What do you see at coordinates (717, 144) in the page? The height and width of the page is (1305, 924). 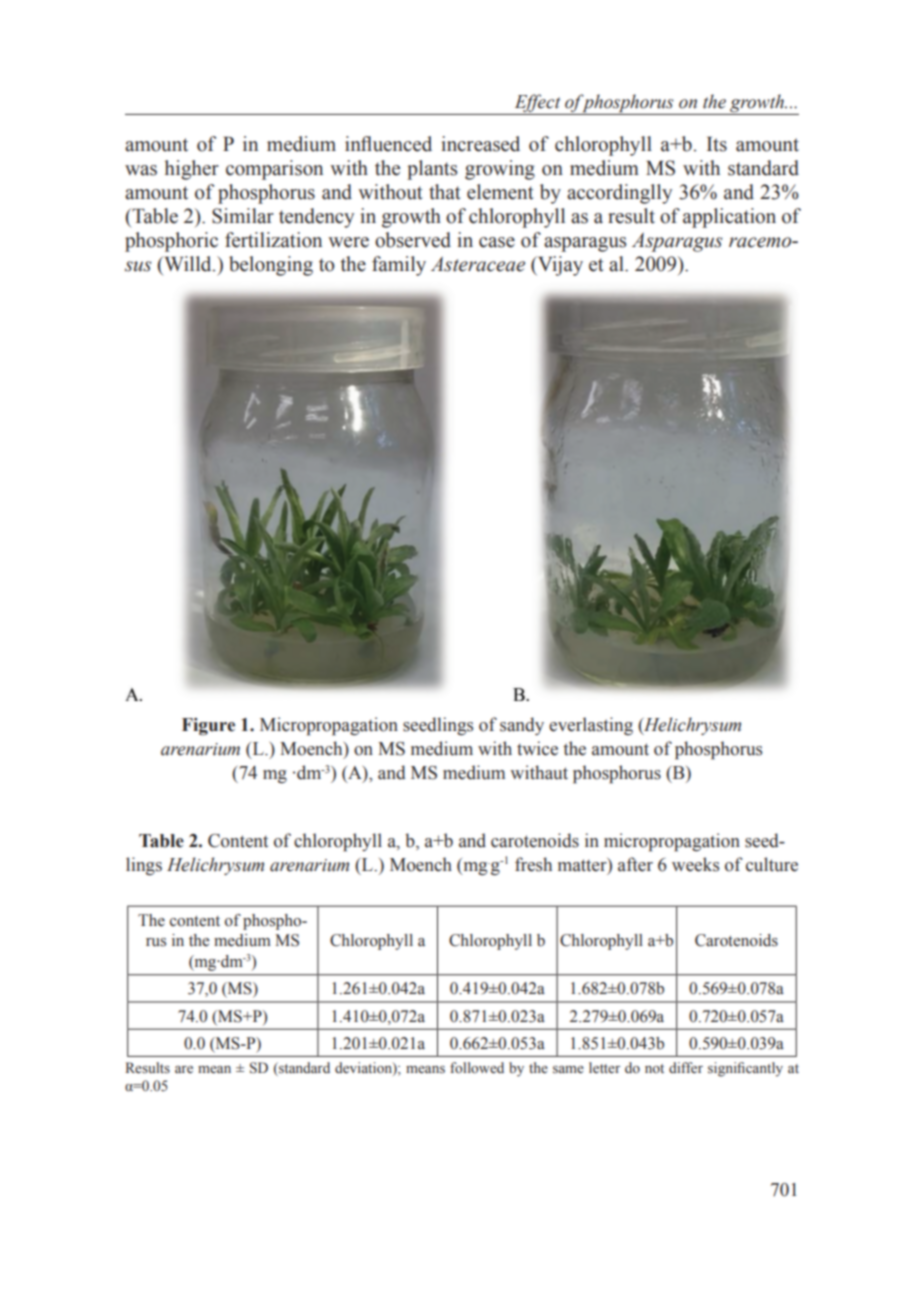 I see `Its` at bounding box center [717, 144].
